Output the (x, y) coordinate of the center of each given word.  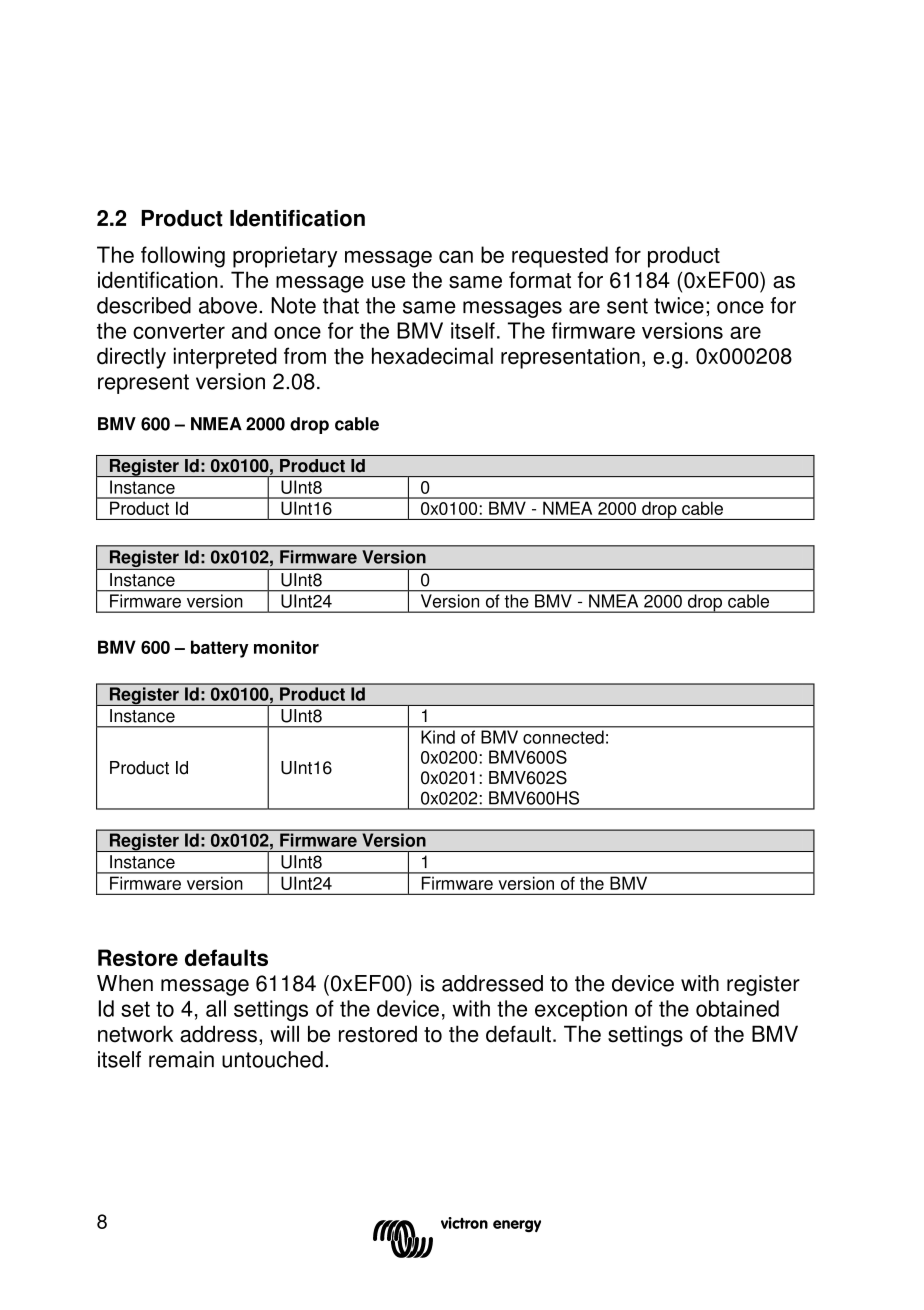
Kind (438, 737)
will (284, 1033)
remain (181, 1059)
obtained (737, 1008)
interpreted (225, 358)
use (388, 282)
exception (581, 1010)
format (540, 280)
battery (220, 649)
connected (563, 737)
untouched (272, 1059)
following (183, 257)
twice (679, 305)
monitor (286, 647)
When (125, 983)
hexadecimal (432, 356)
